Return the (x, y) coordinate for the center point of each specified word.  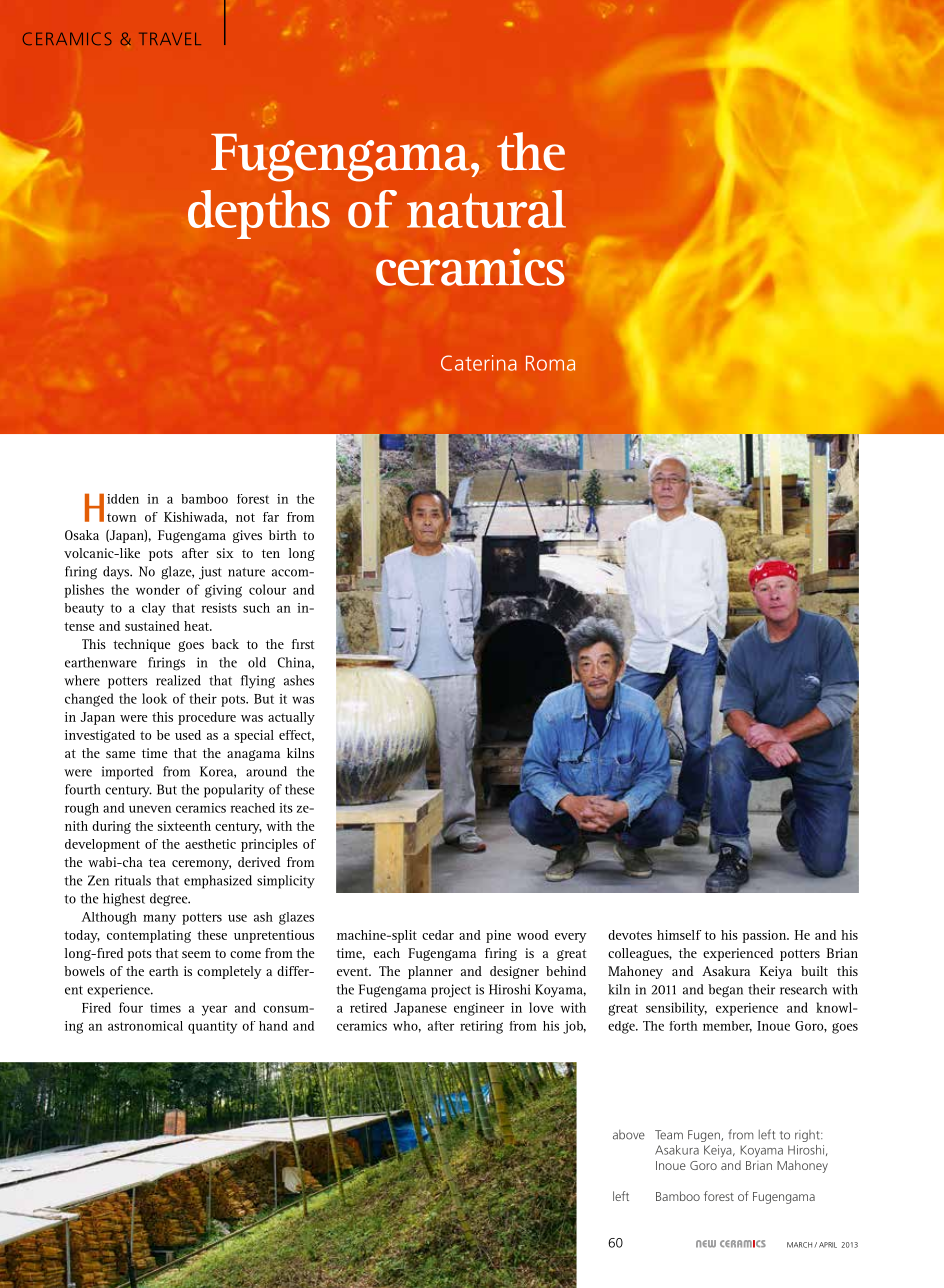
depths (259, 214)
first (303, 644)
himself (679, 935)
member (727, 1027)
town (121, 517)
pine (498, 936)
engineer (479, 1009)
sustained (152, 626)
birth (283, 535)
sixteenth (184, 826)
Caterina (479, 363)
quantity (212, 1027)
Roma (550, 363)
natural (486, 209)
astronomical (145, 1026)
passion (766, 936)
